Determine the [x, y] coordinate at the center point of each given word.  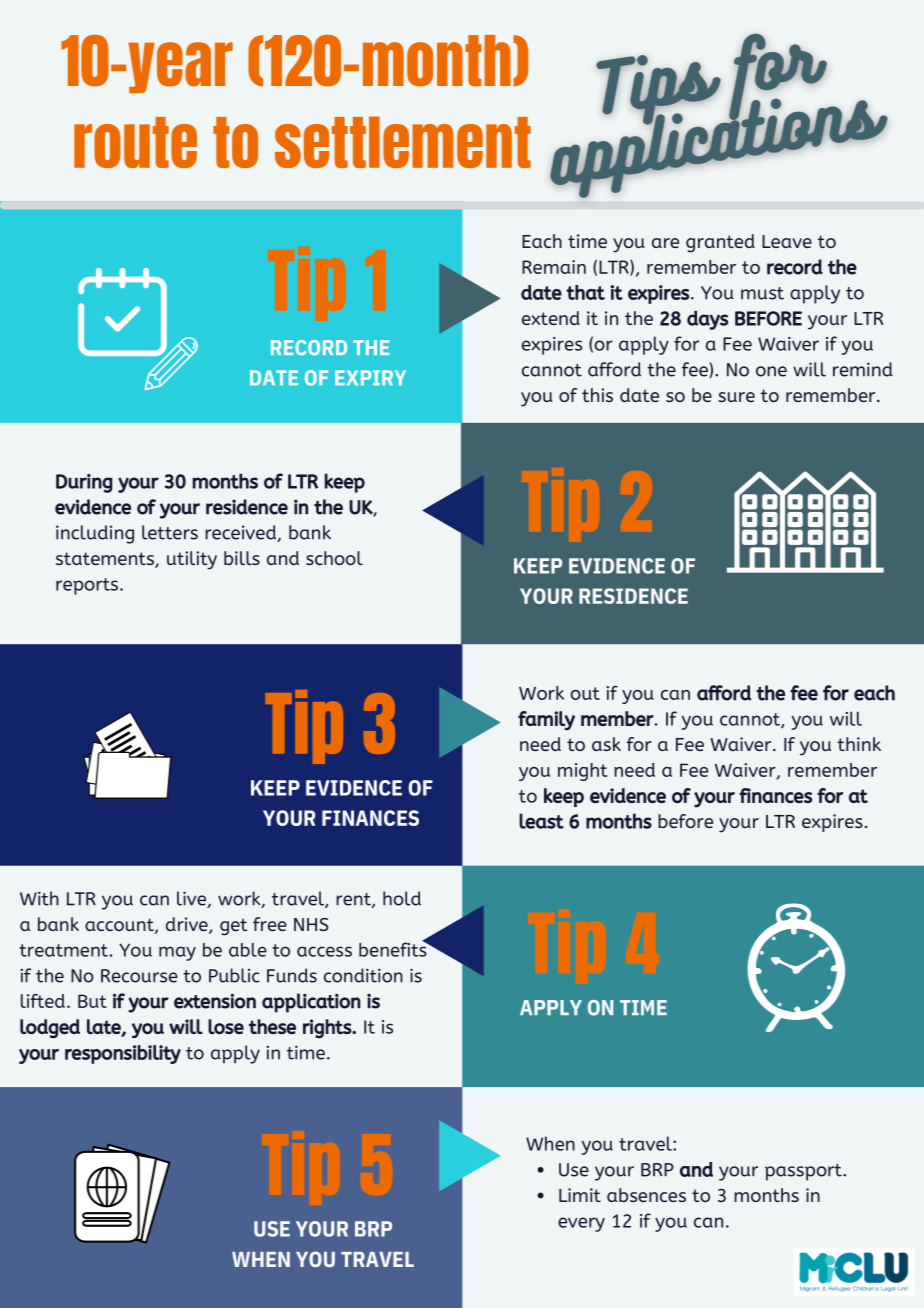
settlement [403, 142]
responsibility [123, 1054]
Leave [787, 241]
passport [804, 1172]
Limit [580, 1195]
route [135, 142]
